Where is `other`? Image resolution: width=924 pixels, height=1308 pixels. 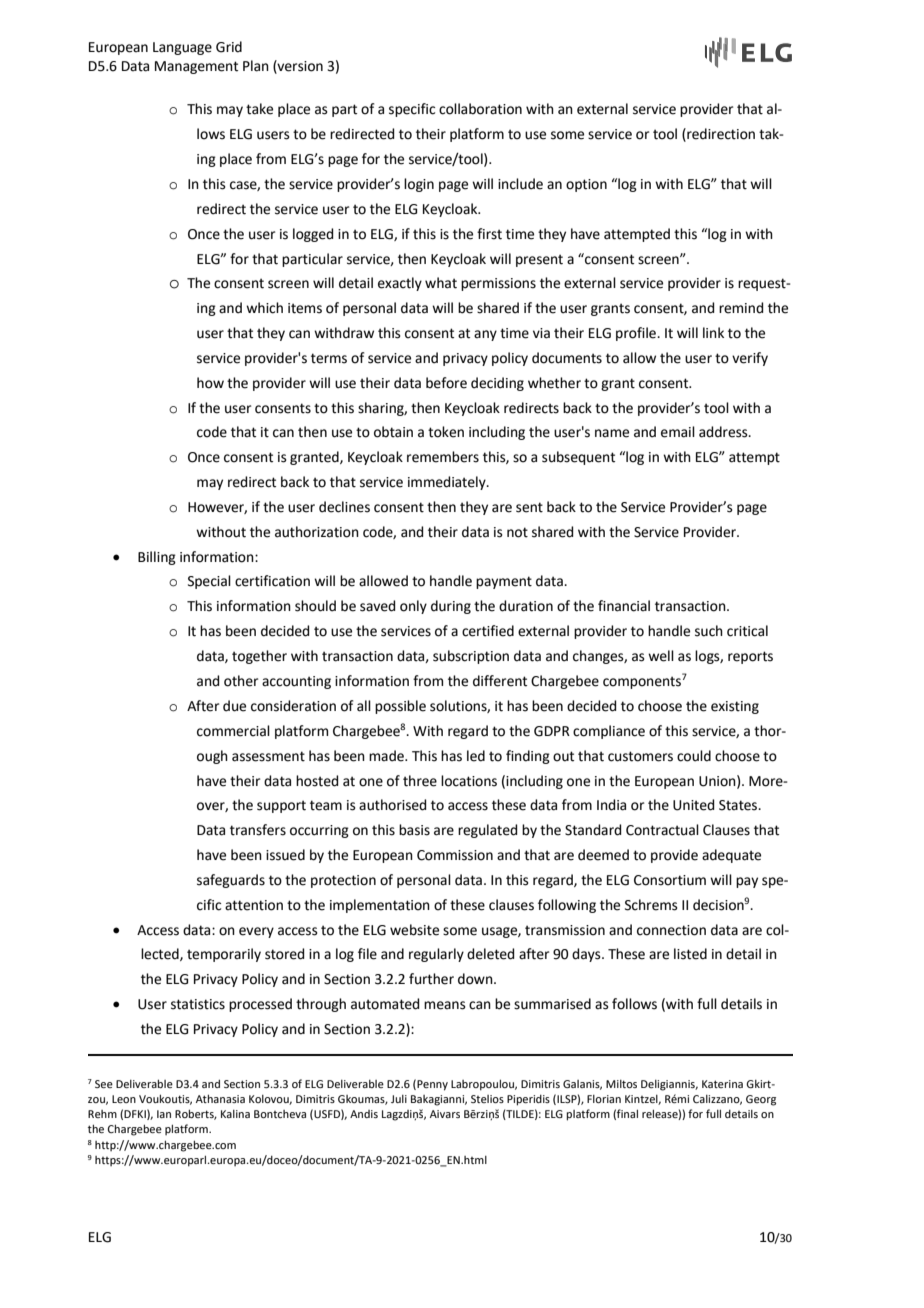 other is located at coordinates (241, 681).
